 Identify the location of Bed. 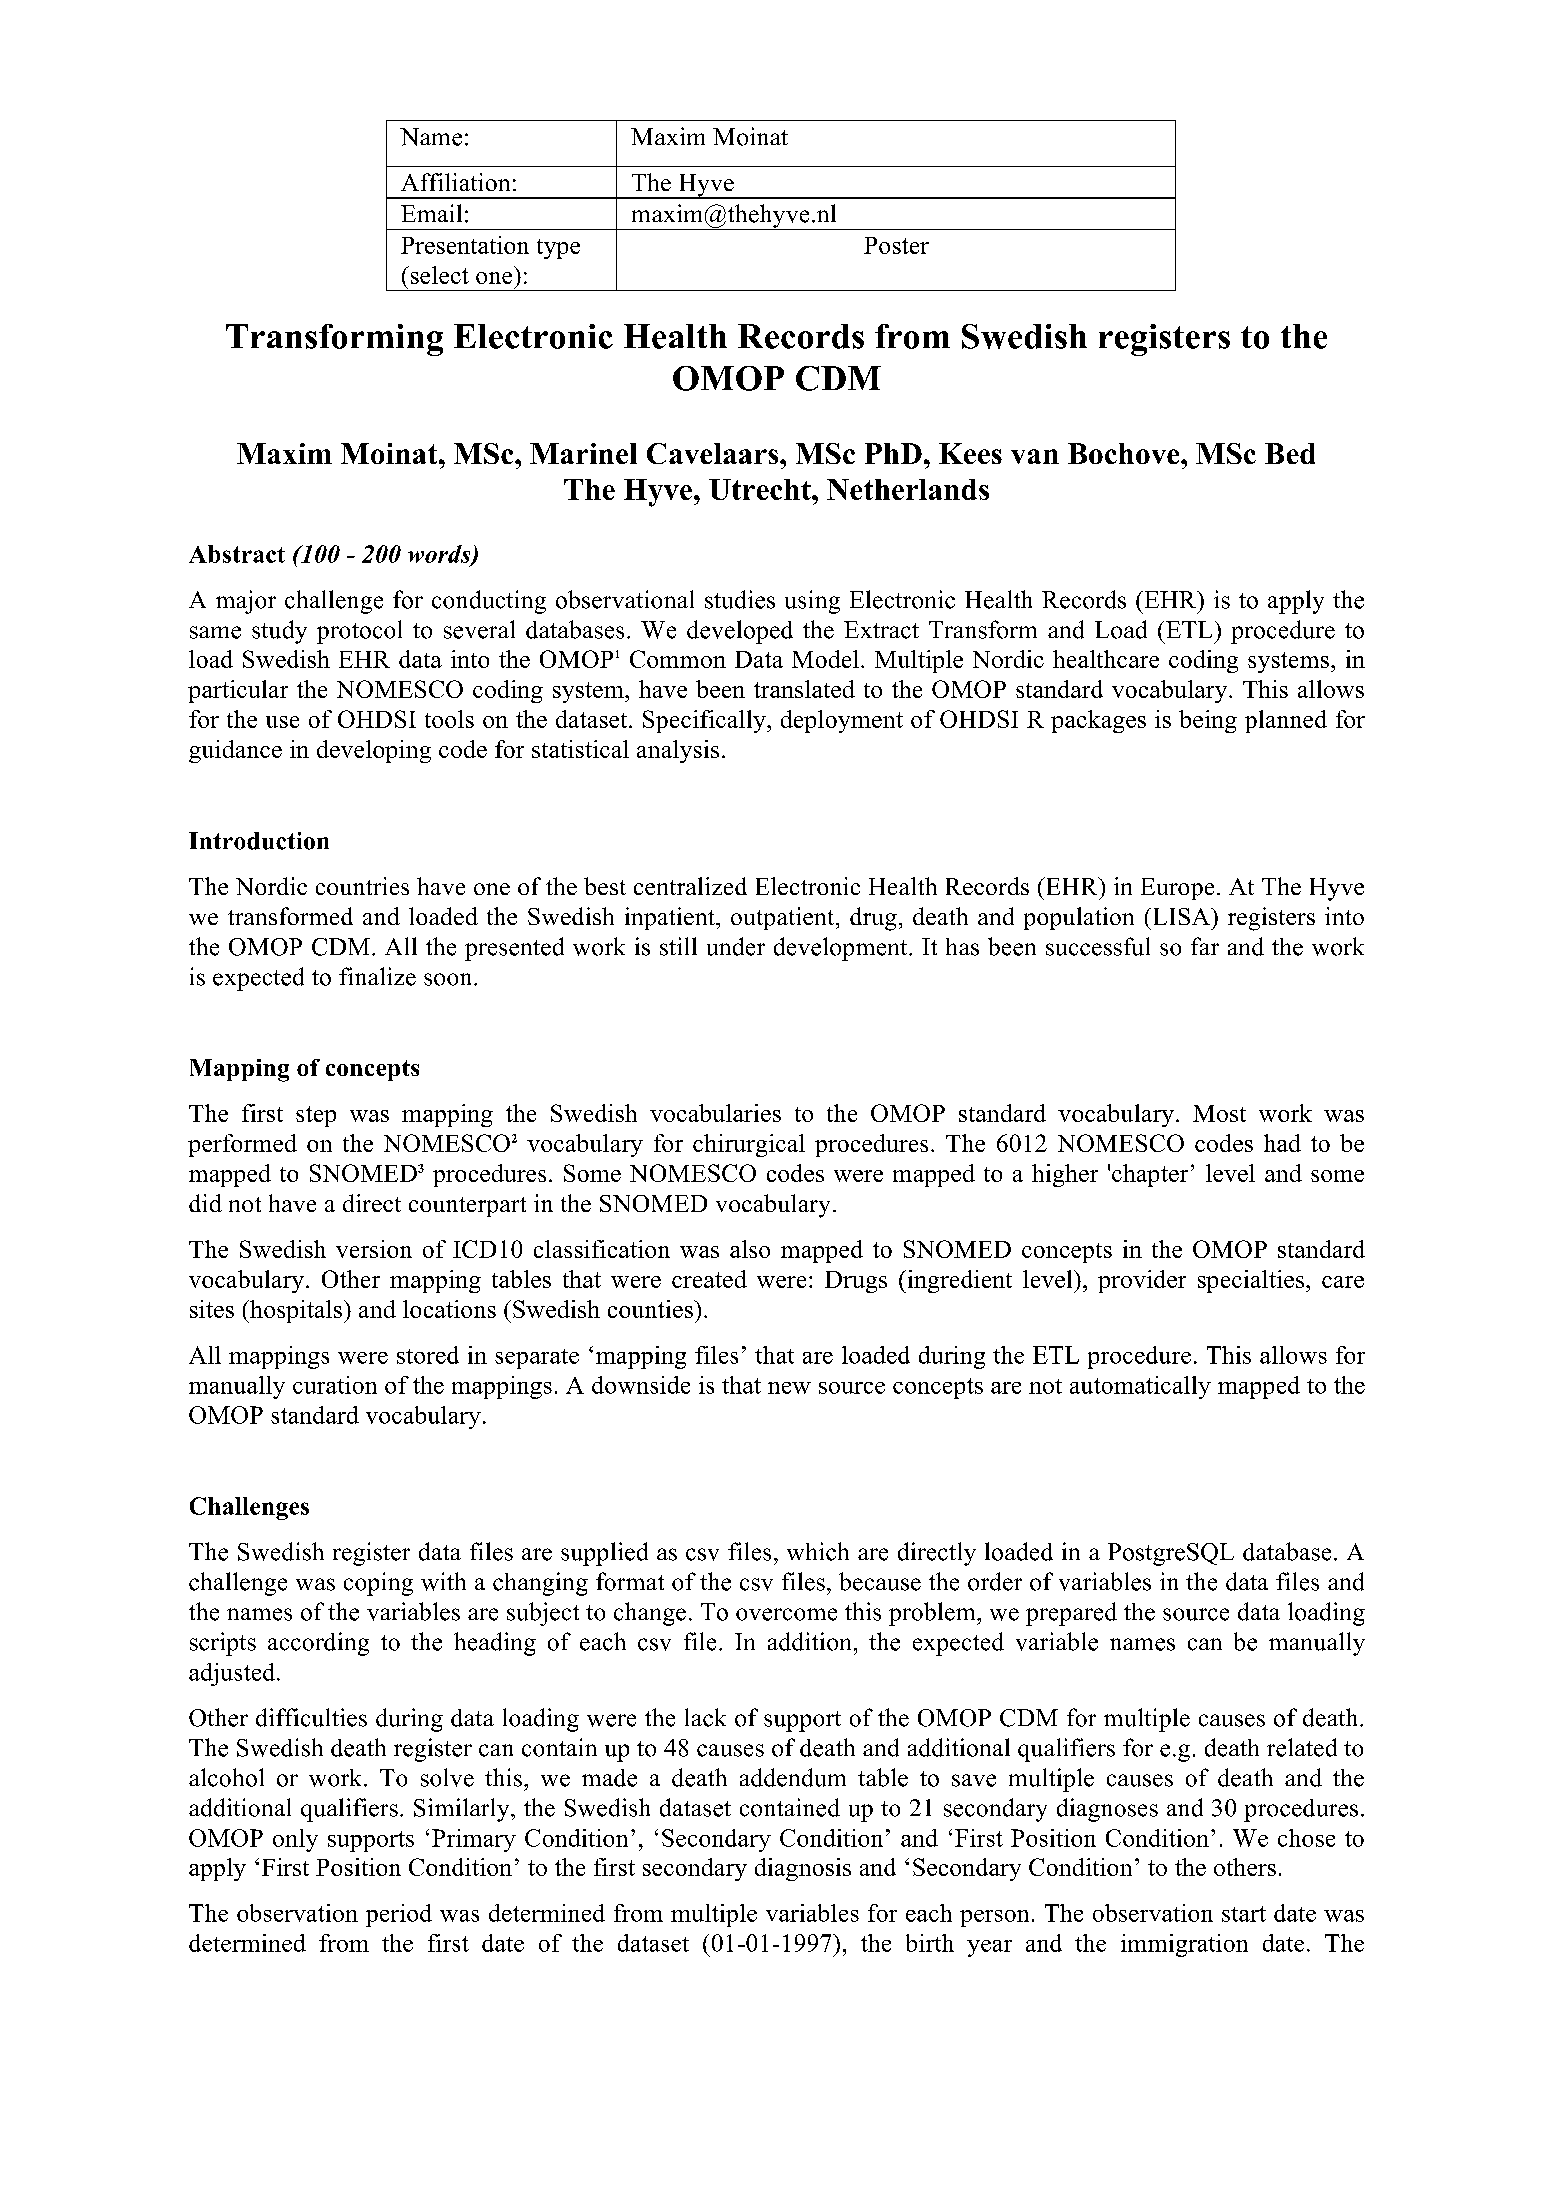
(1290, 453).
